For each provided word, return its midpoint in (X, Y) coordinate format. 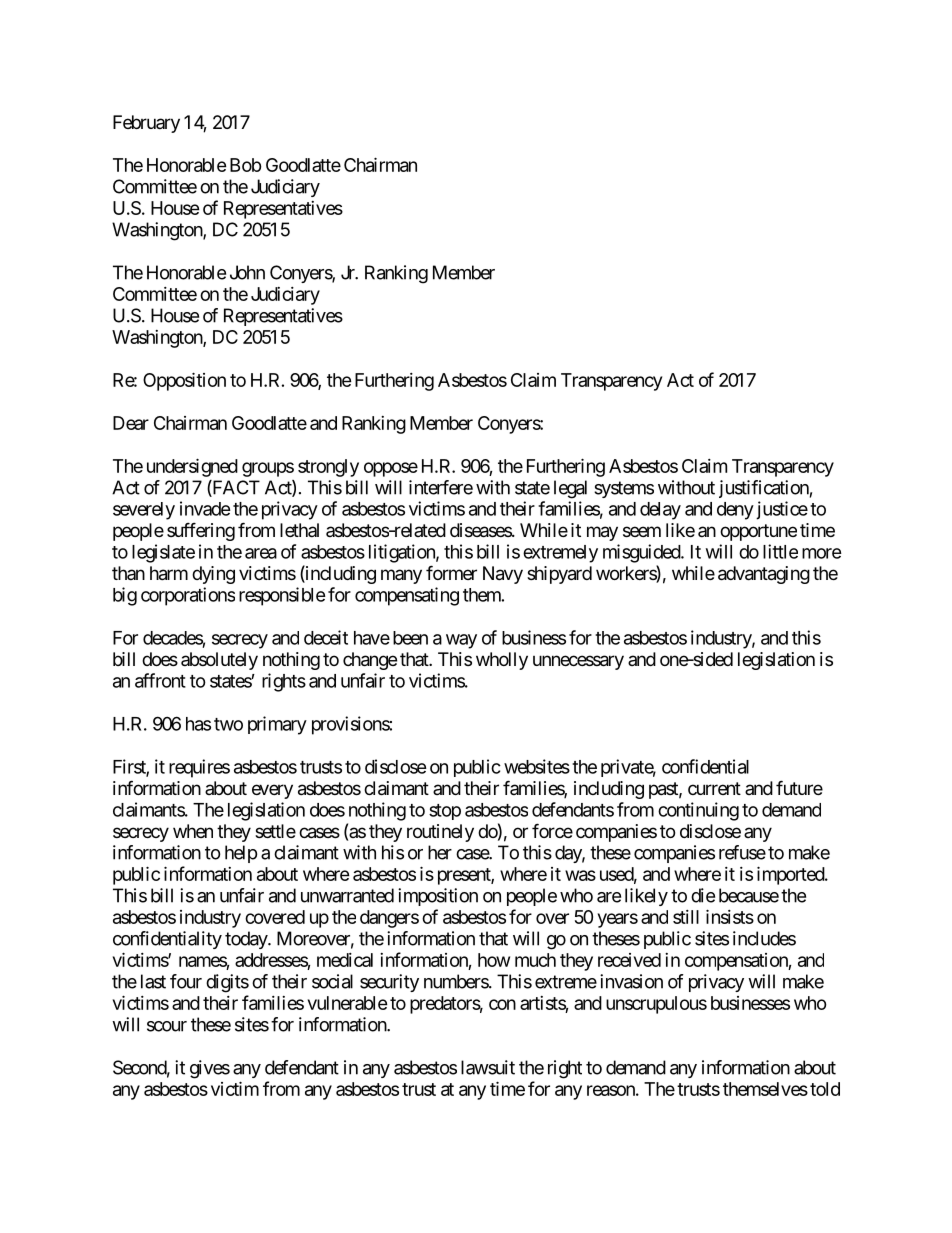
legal (570, 489)
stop (445, 812)
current (714, 788)
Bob (246, 165)
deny (735, 511)
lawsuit (488, 1067)
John (247, 272)
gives (210, 1069)
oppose (391, 469)
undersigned (192, 467)
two (228, 724)
